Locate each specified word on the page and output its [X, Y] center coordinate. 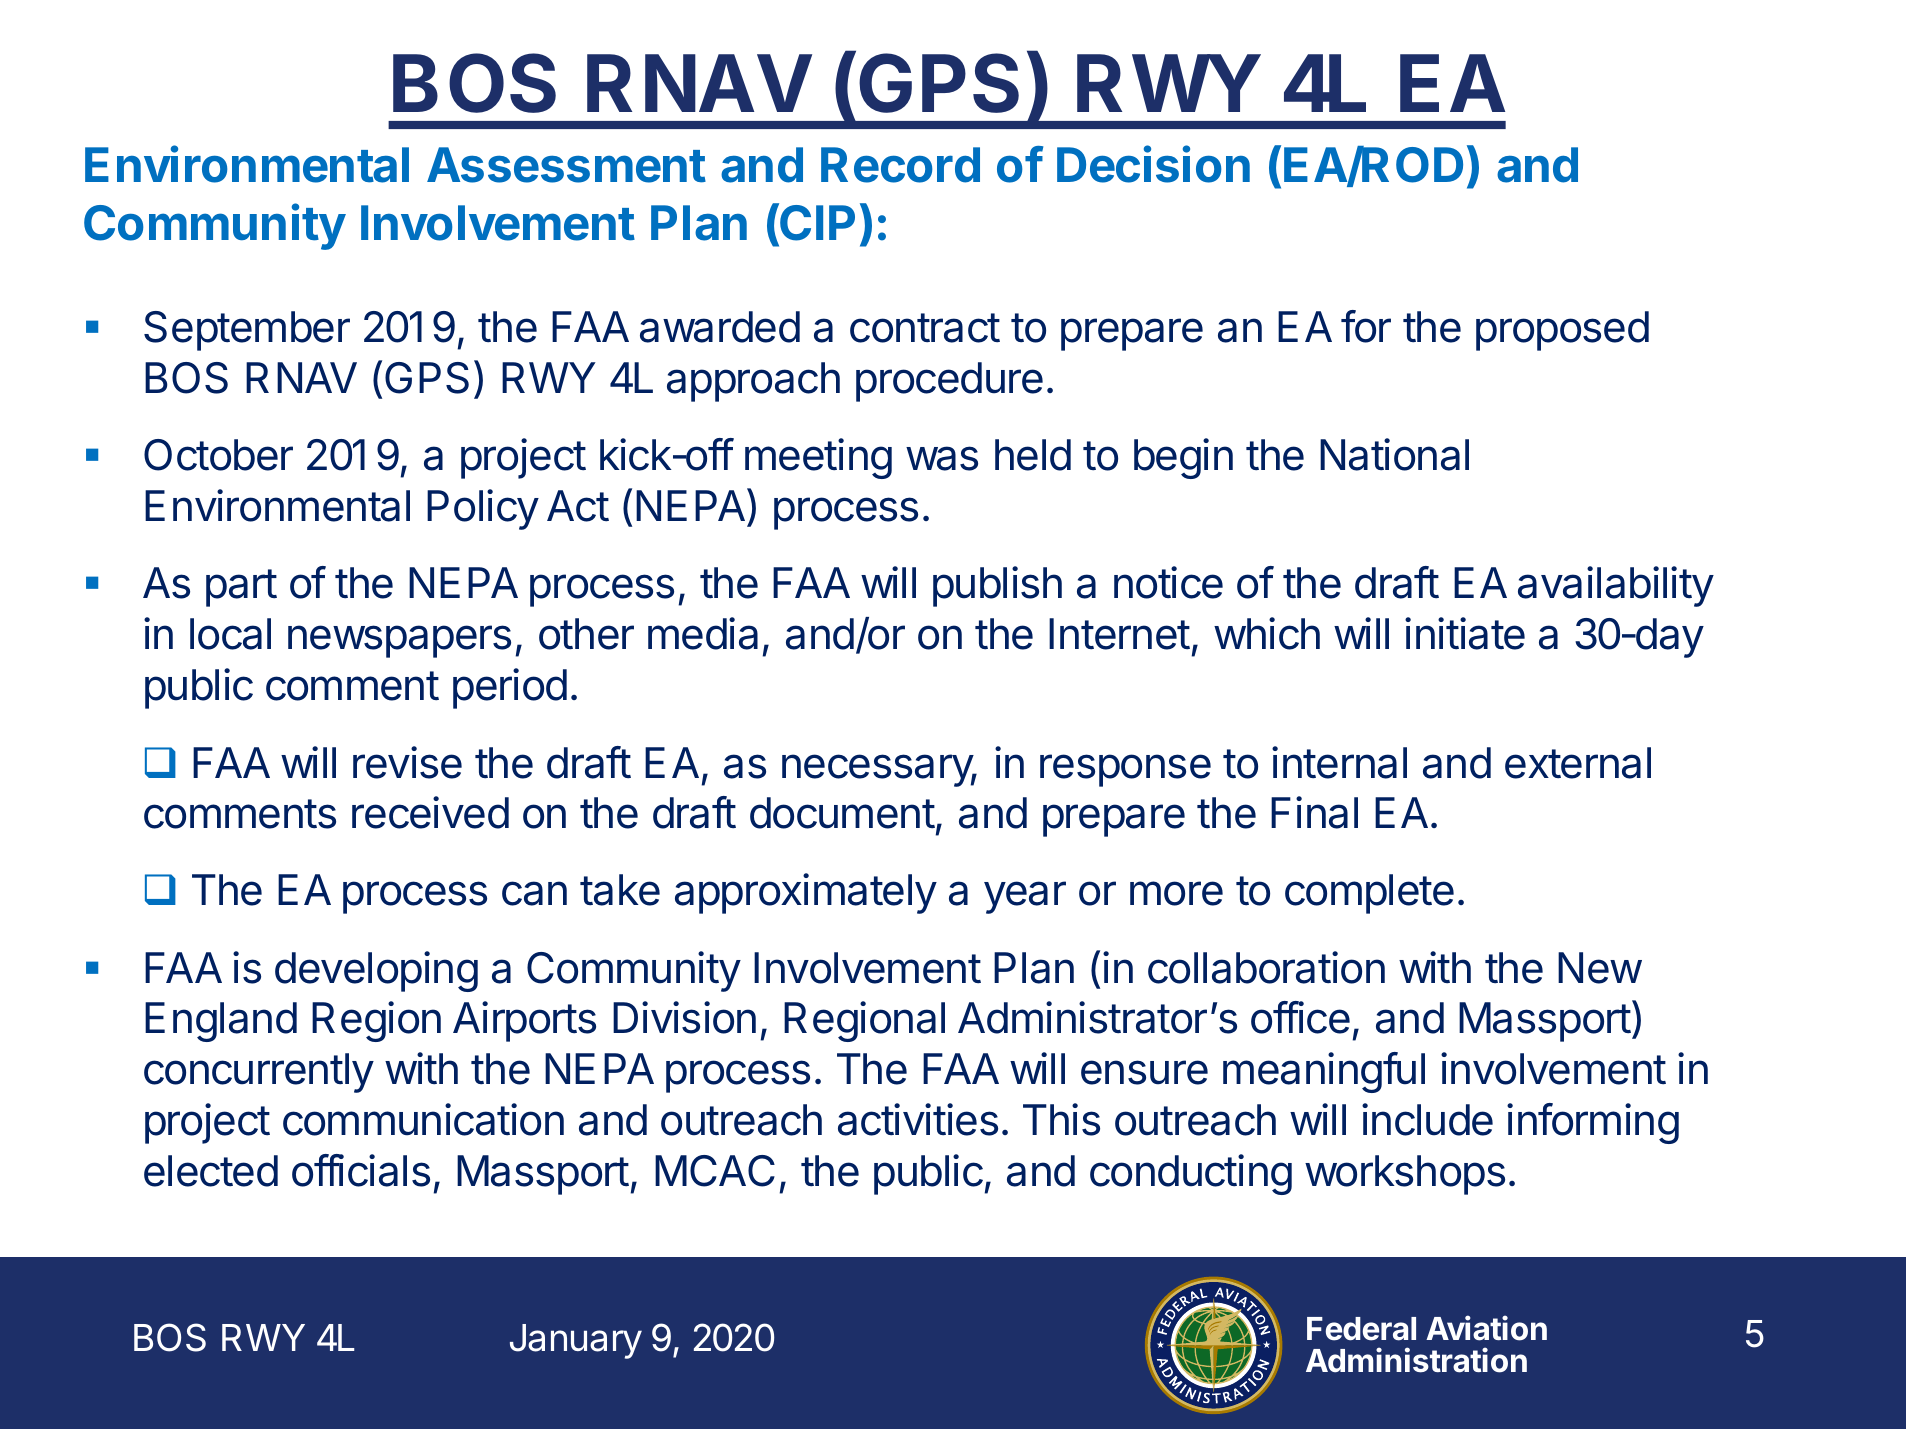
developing [376, 971]
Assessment [566, 165]
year [1025, 897]
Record [900, 165]
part [241, 588]
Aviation [1486, 1328]
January [576, 1341]
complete [1369, 894]
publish [997, 586]
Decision [1153, 164]
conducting [1191, 1174]
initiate [1465, 633]
